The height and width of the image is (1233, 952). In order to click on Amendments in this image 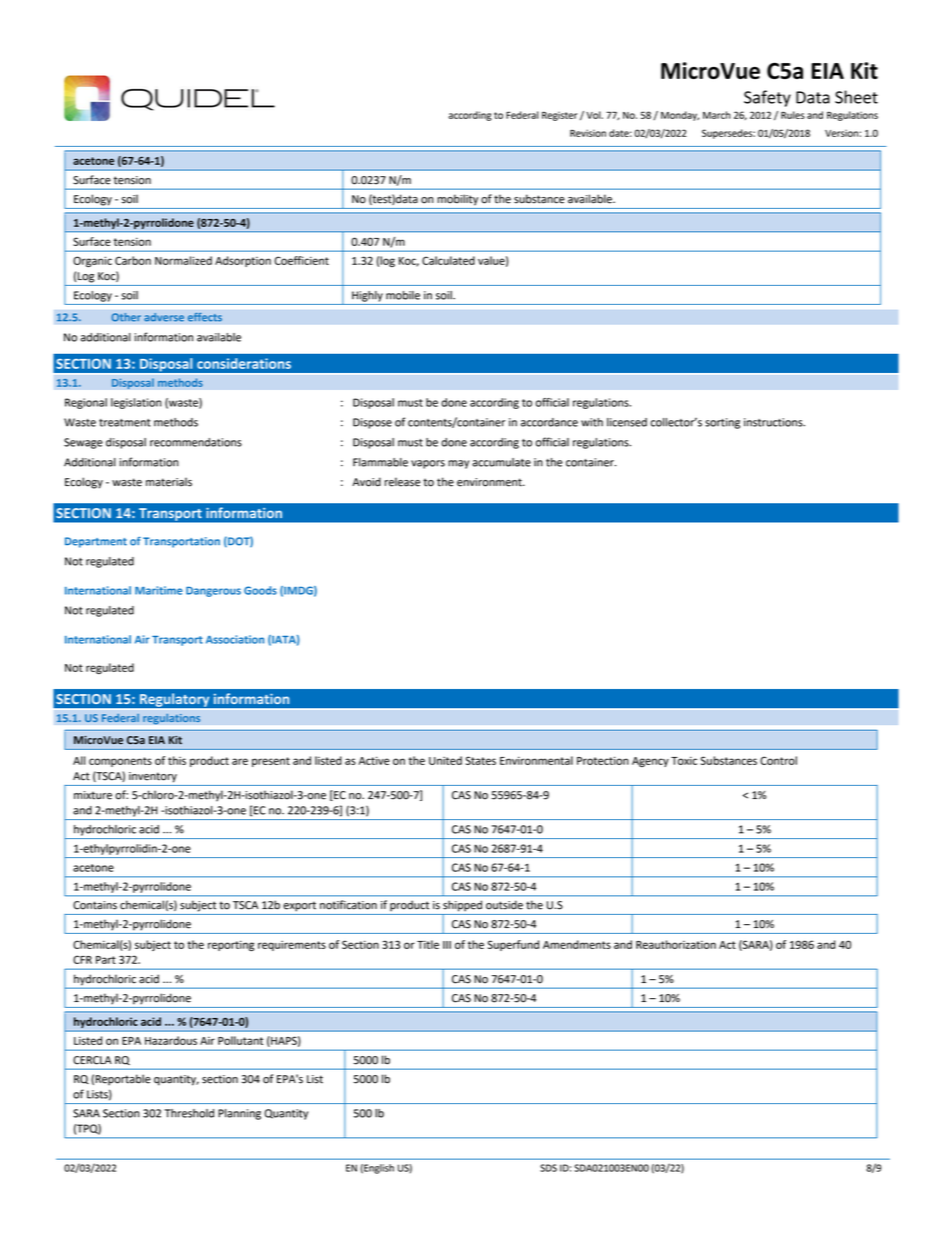, I will do `click(577, 944)`.
